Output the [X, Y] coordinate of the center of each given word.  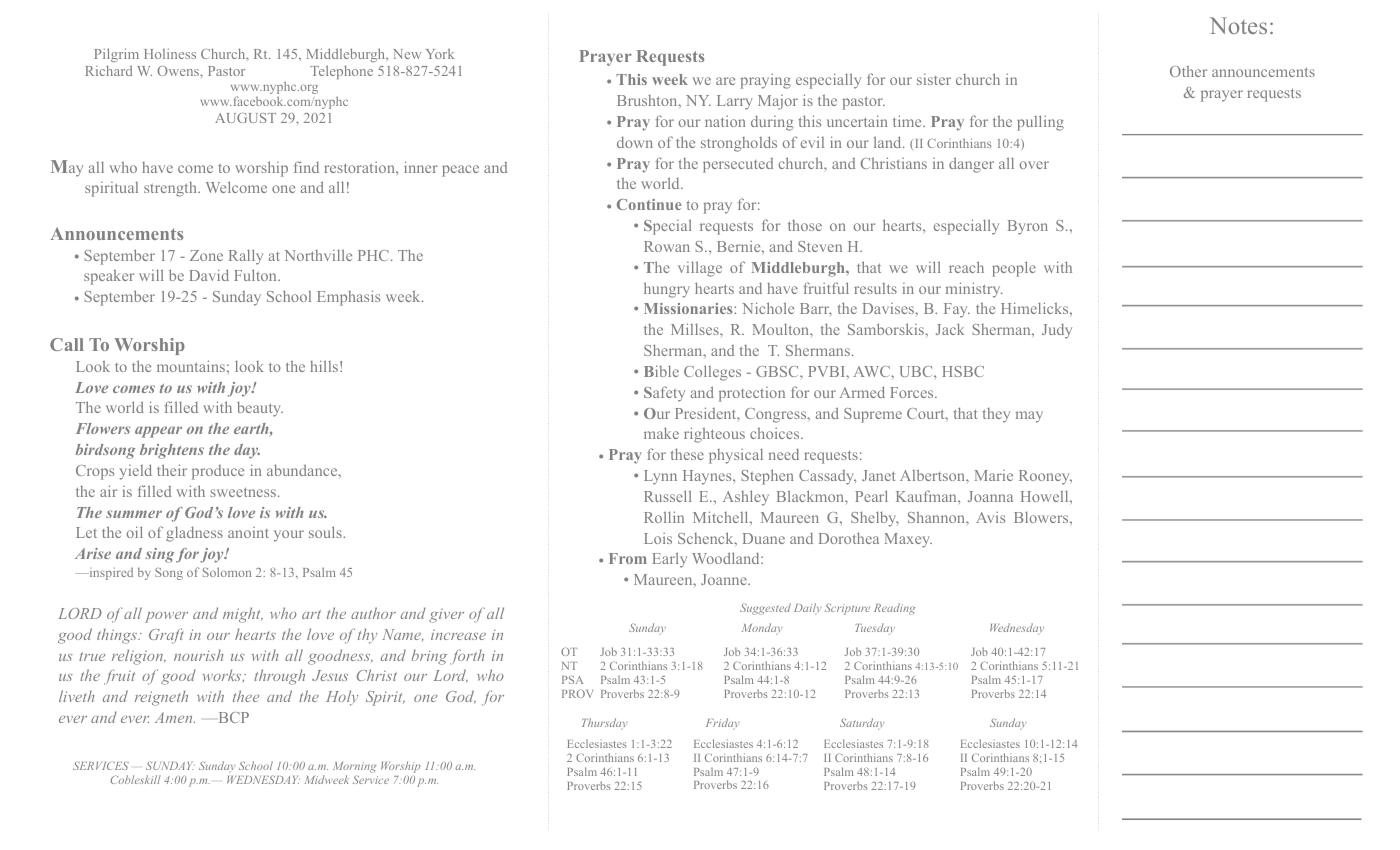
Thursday [605, 724]
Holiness [170, 53]
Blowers [1042, 517]
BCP [234, 717]
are [725, 81]
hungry [667, 290]
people [1014, 269]
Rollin [664, 517]
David [209, 275]
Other [1188, 71]
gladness [194, 534]
